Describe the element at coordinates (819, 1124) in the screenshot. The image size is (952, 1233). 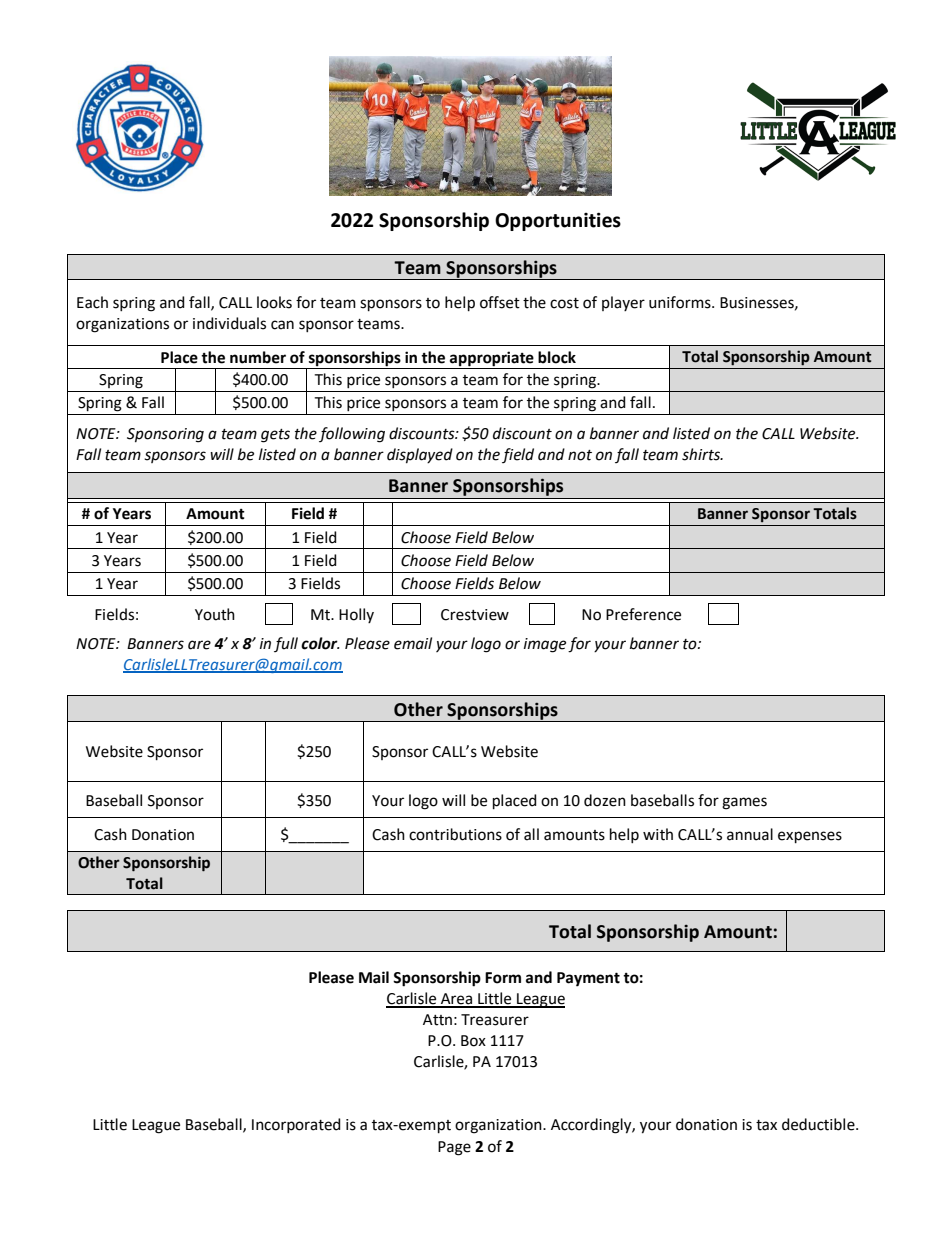
I see `deductible` at that location.
